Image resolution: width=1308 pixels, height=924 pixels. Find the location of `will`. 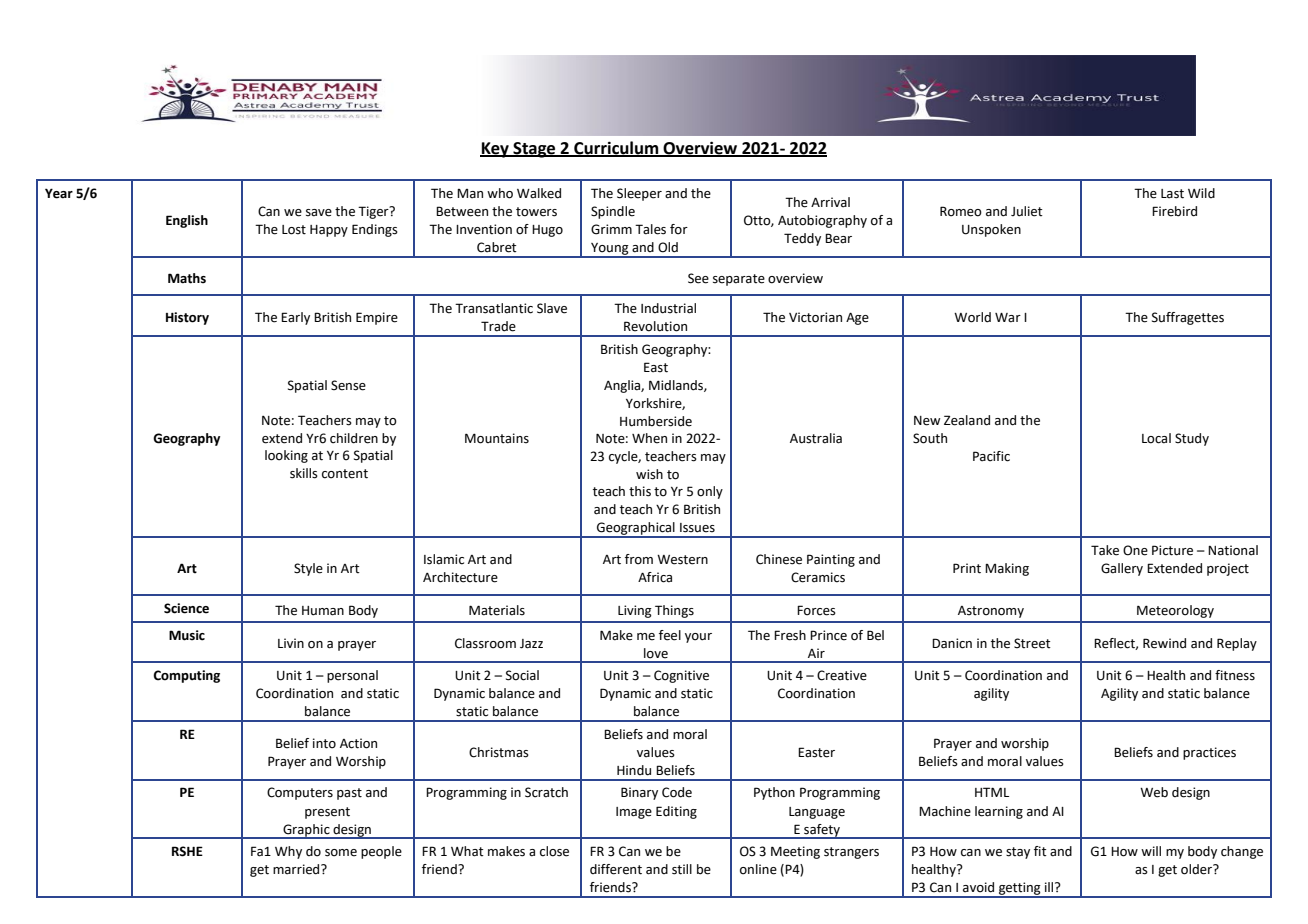

will is located at coordinates (1151, 851).
